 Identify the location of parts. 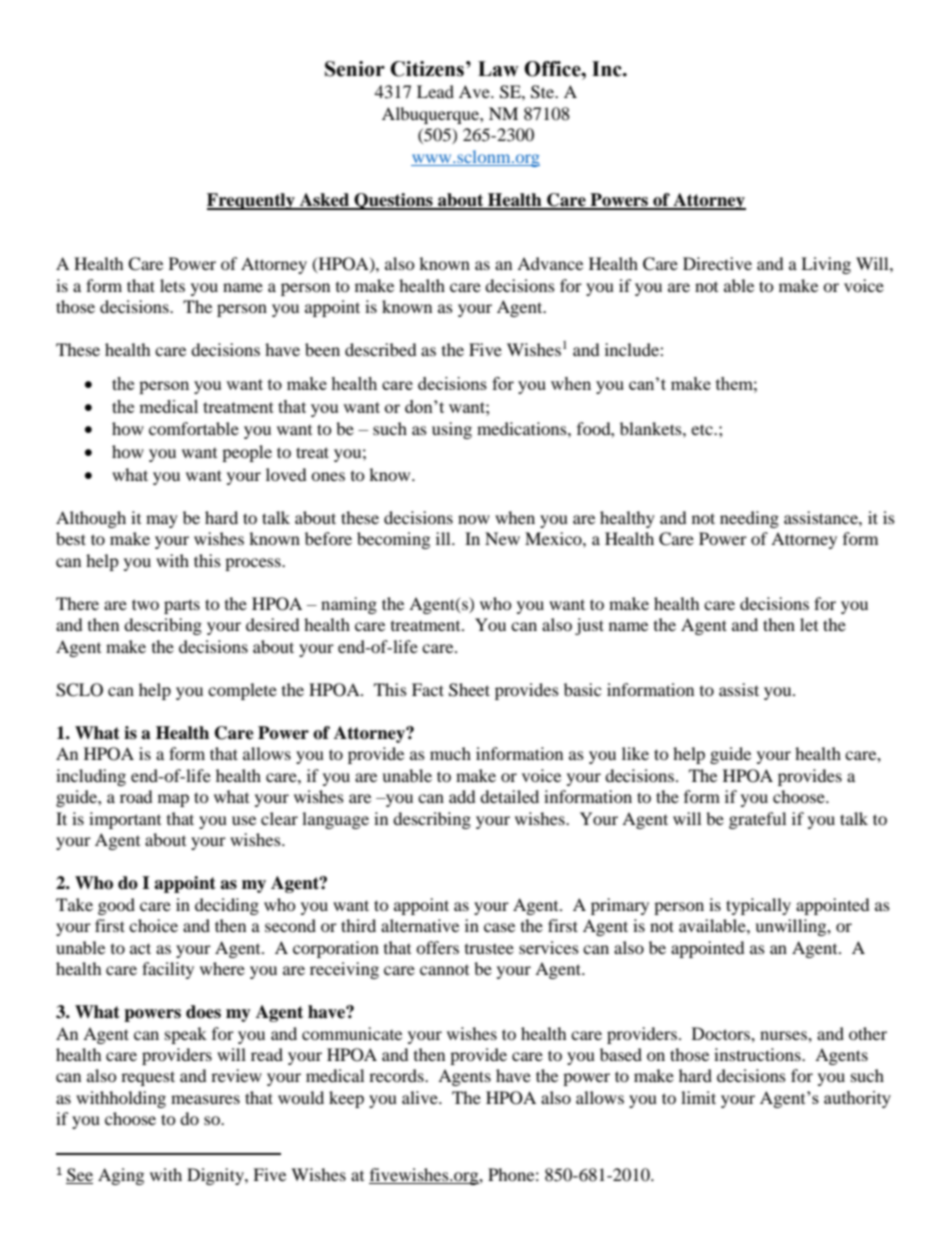
(182, 606).
